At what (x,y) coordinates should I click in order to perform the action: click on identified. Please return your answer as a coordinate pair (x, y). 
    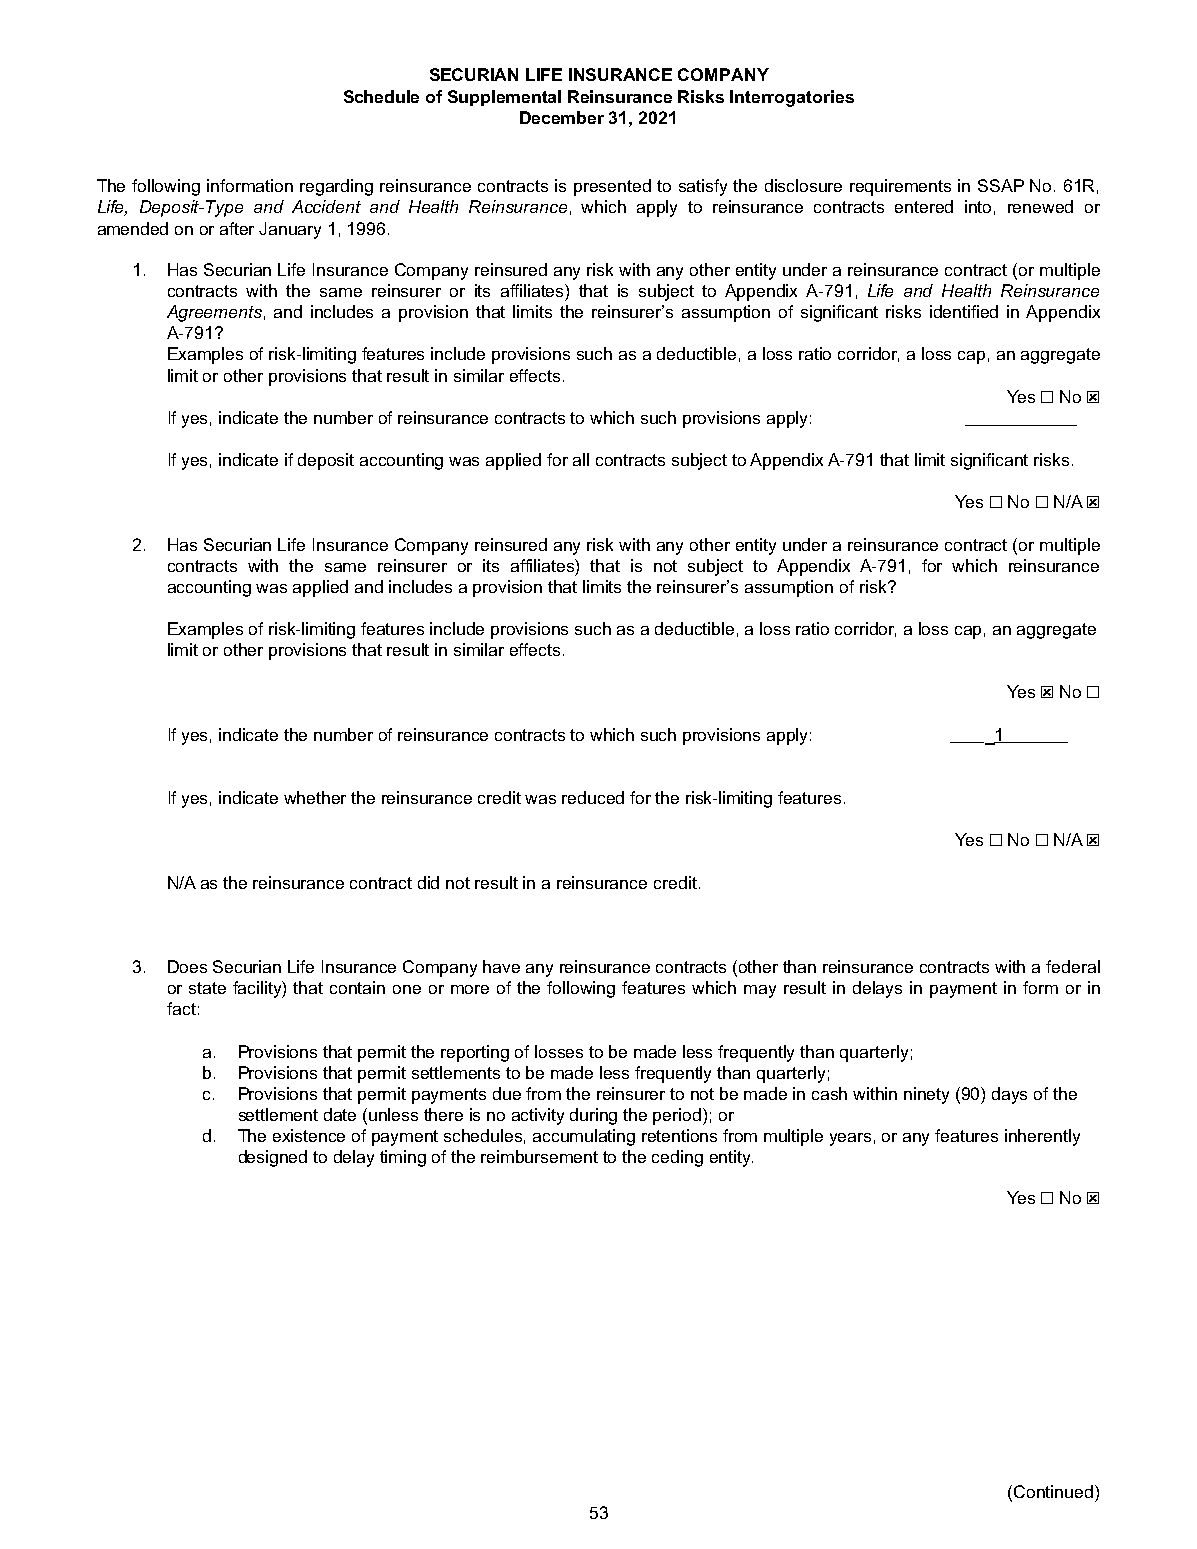
    Looking at the image, I should click on (964, 311).
